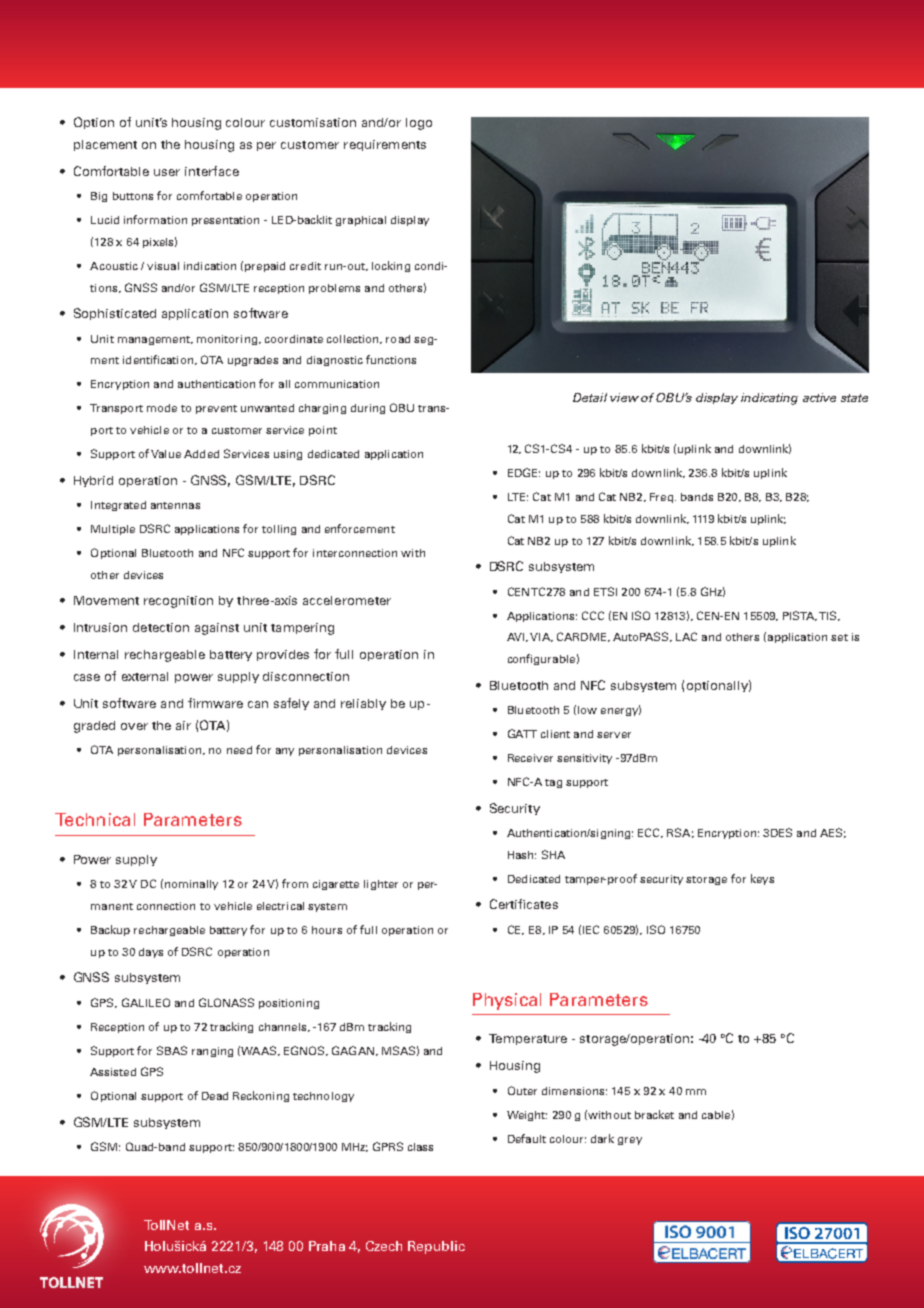  What do you see at coordinates (167, 172) in the screenshot?
I see `user` at bounding box center [167, 172].
